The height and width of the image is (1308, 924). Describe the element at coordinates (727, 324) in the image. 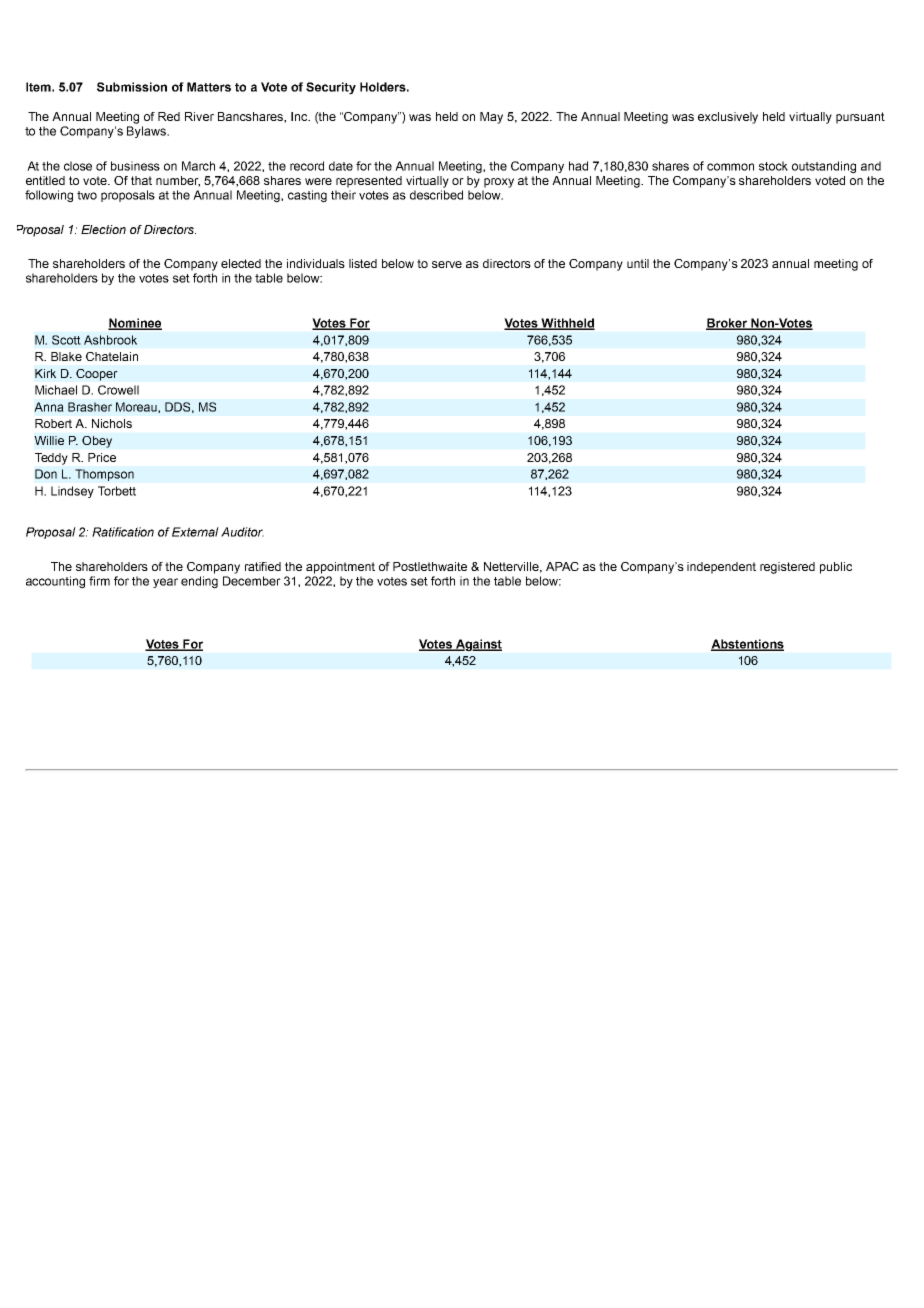

I see `Broker` at that location.
